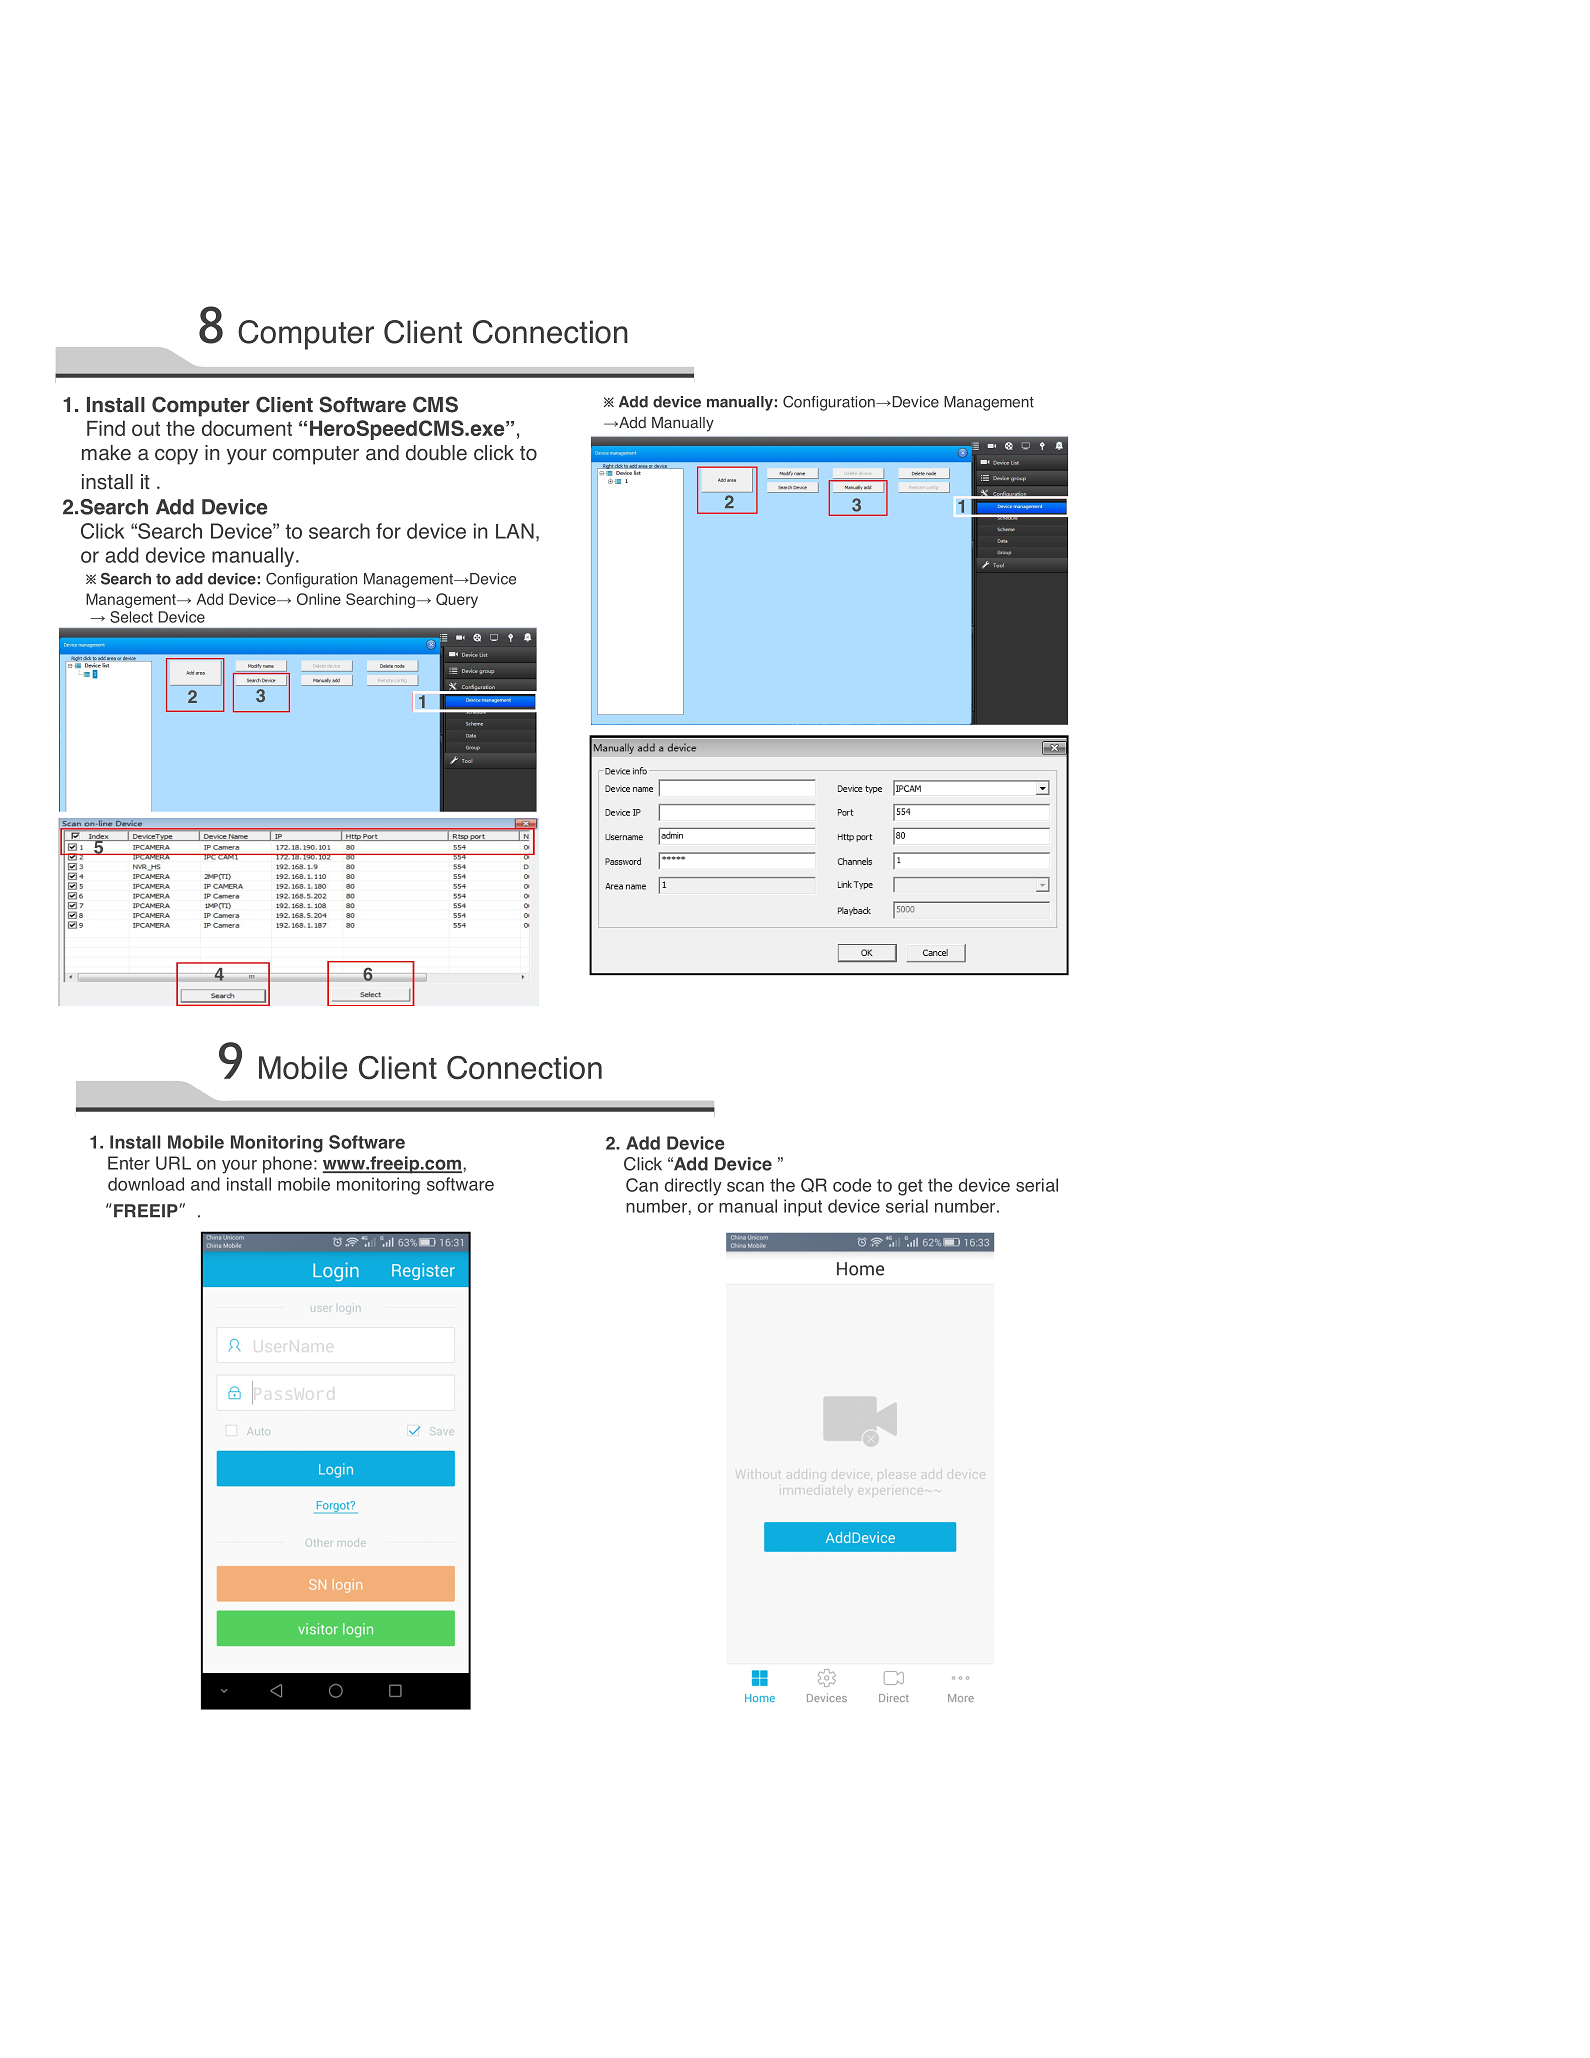 The width and height of the image is (1590, 2058). I want to click on Query, so click(457, 600).
